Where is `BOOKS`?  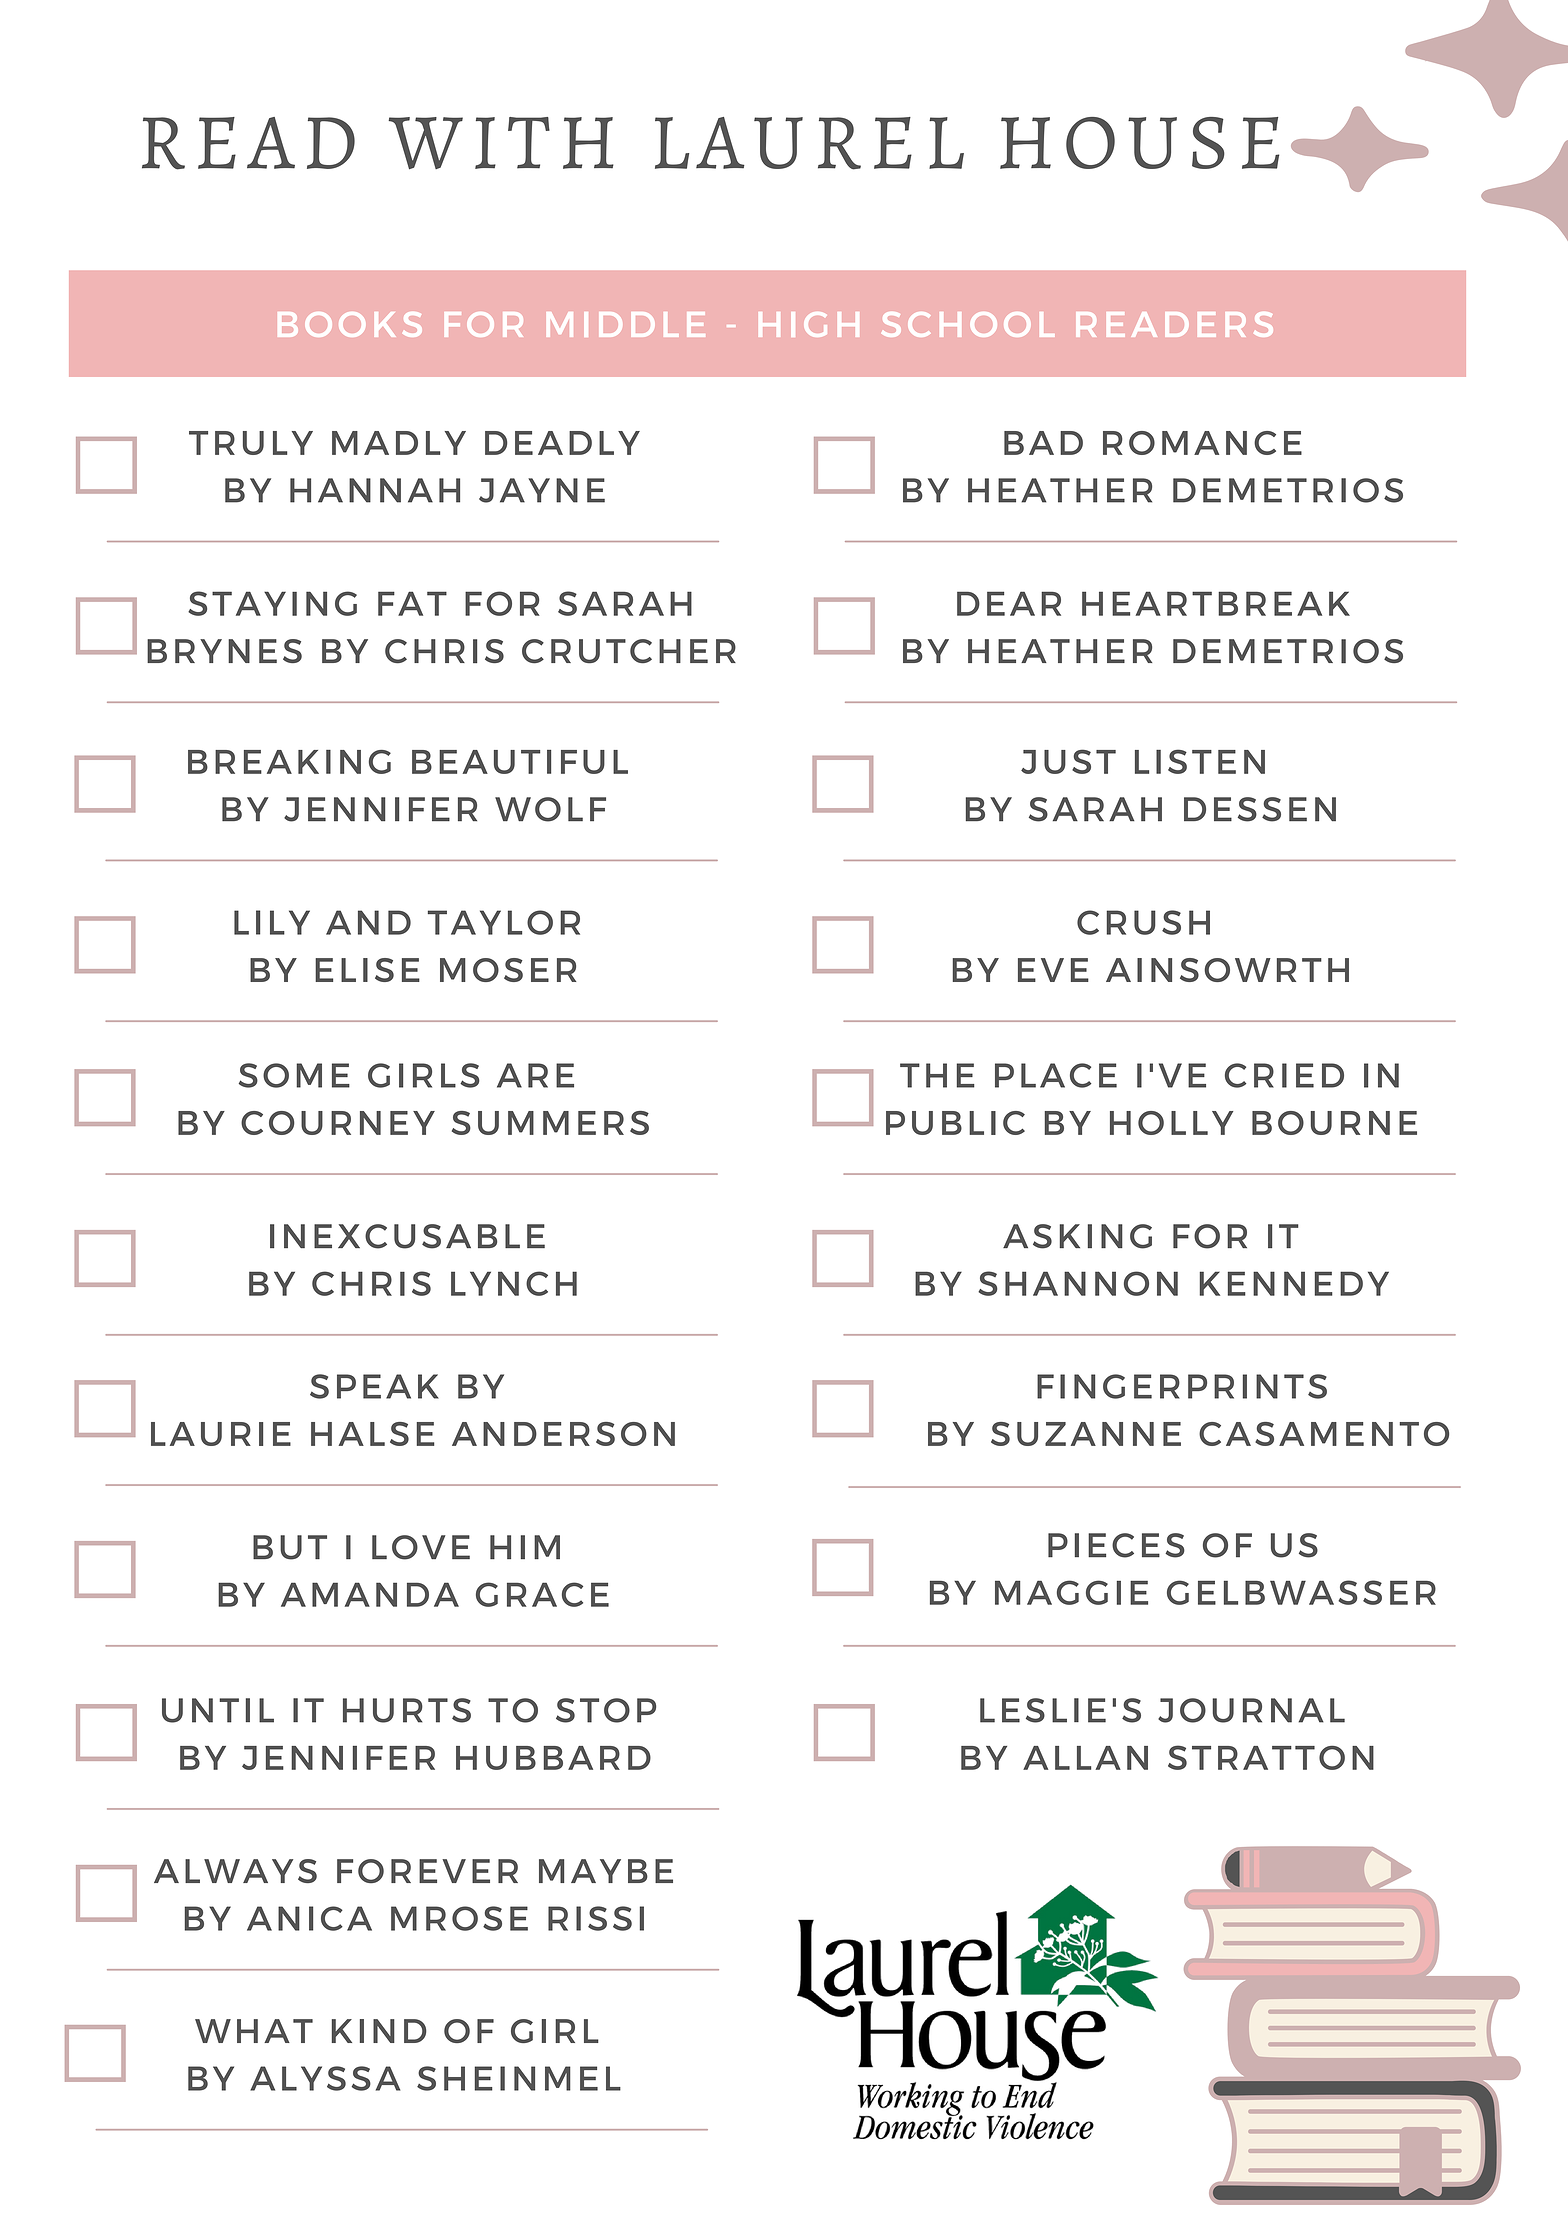
BOOKS is located at coordinates (350, 324).
